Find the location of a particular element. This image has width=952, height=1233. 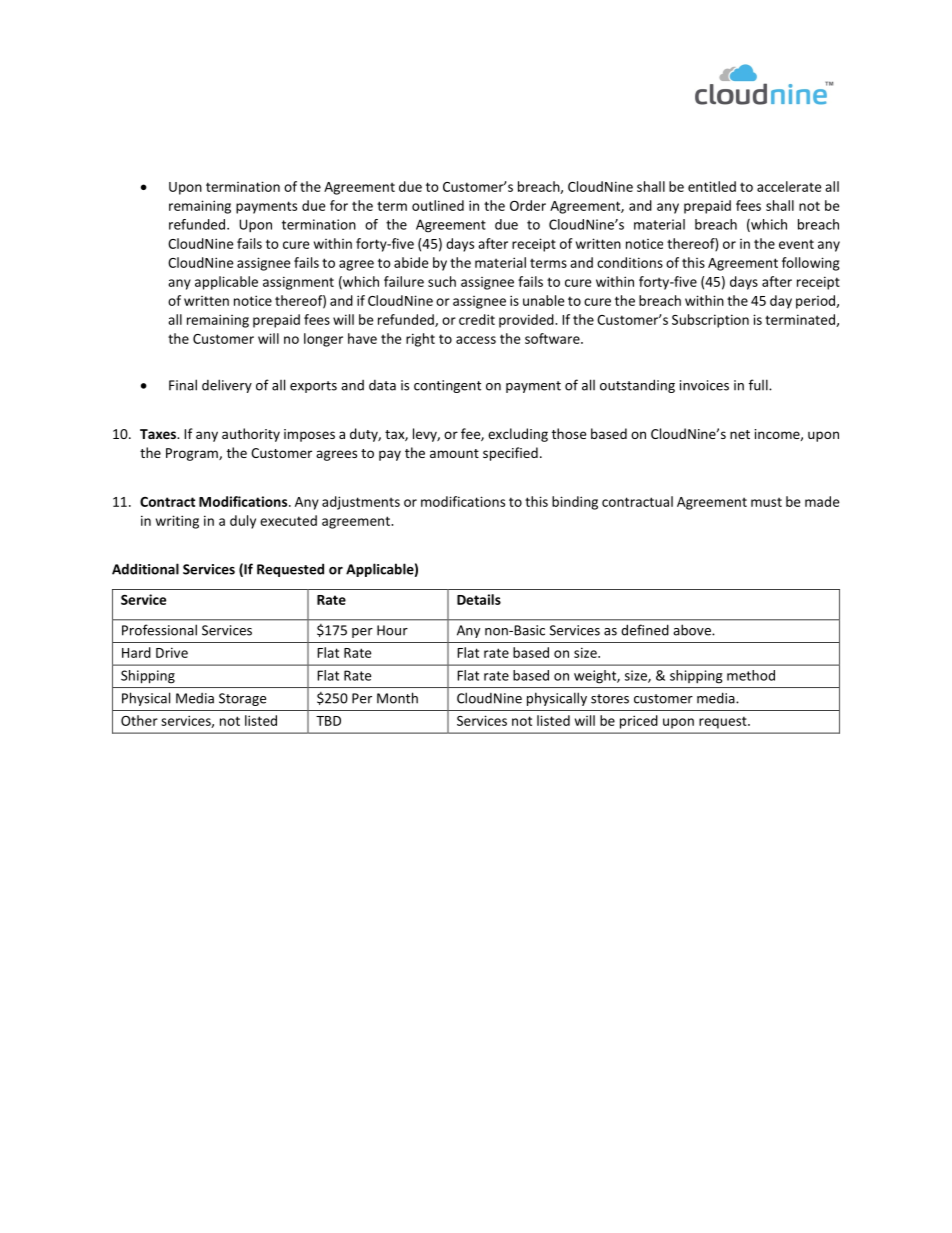

Order is located at coordinates (528, 205).
